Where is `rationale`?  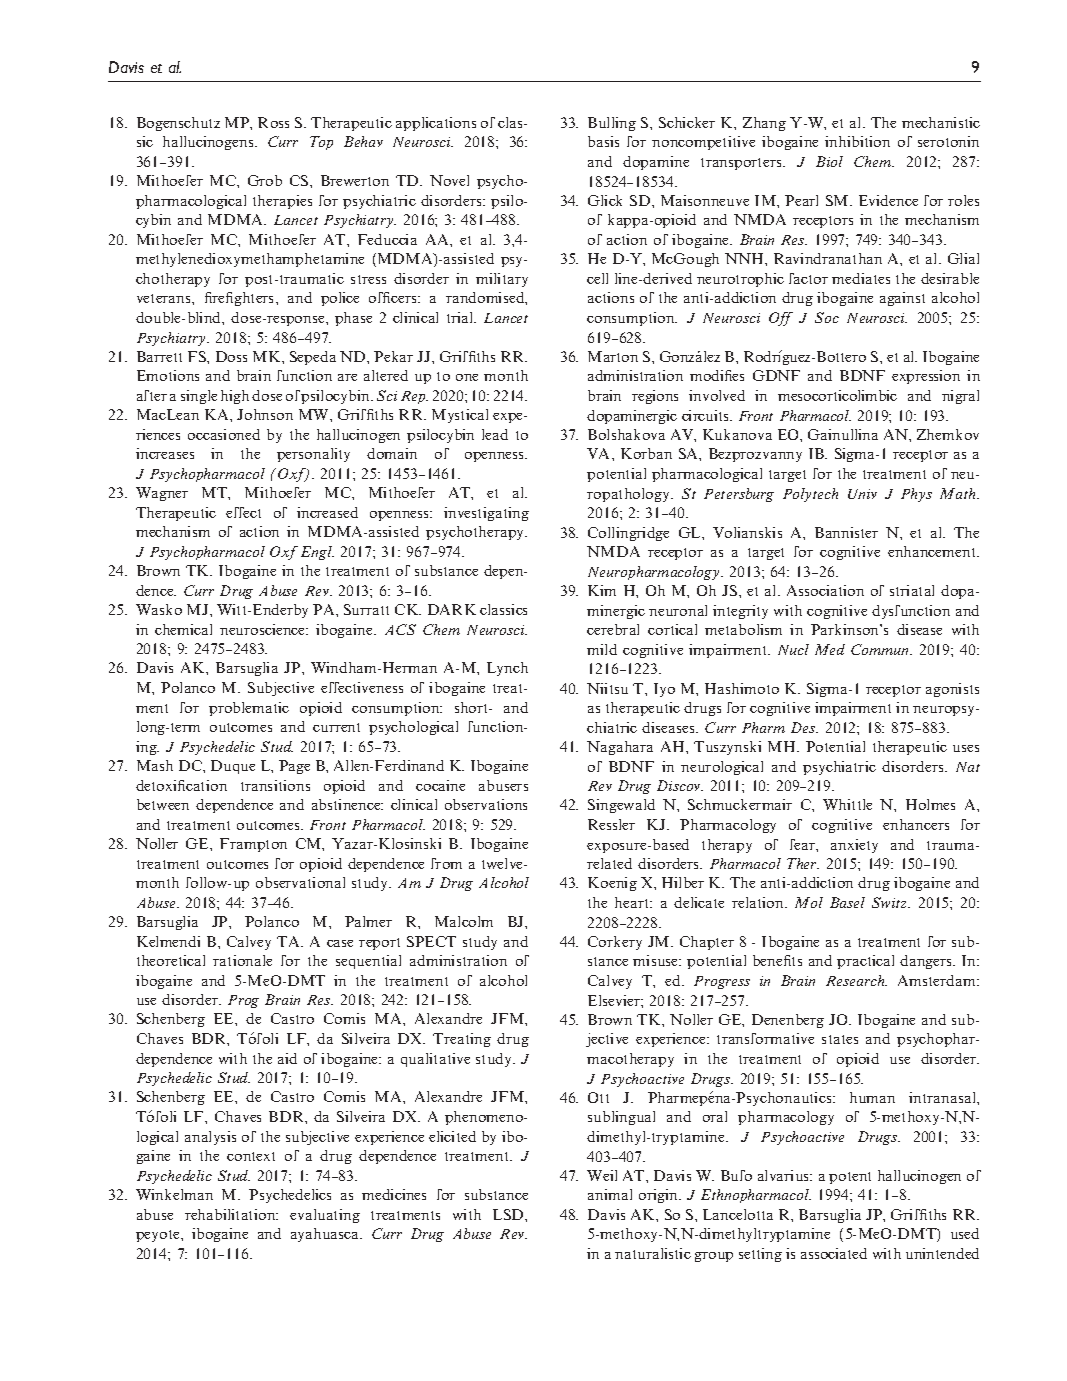 rationale is located at coordinates (242, 960).
